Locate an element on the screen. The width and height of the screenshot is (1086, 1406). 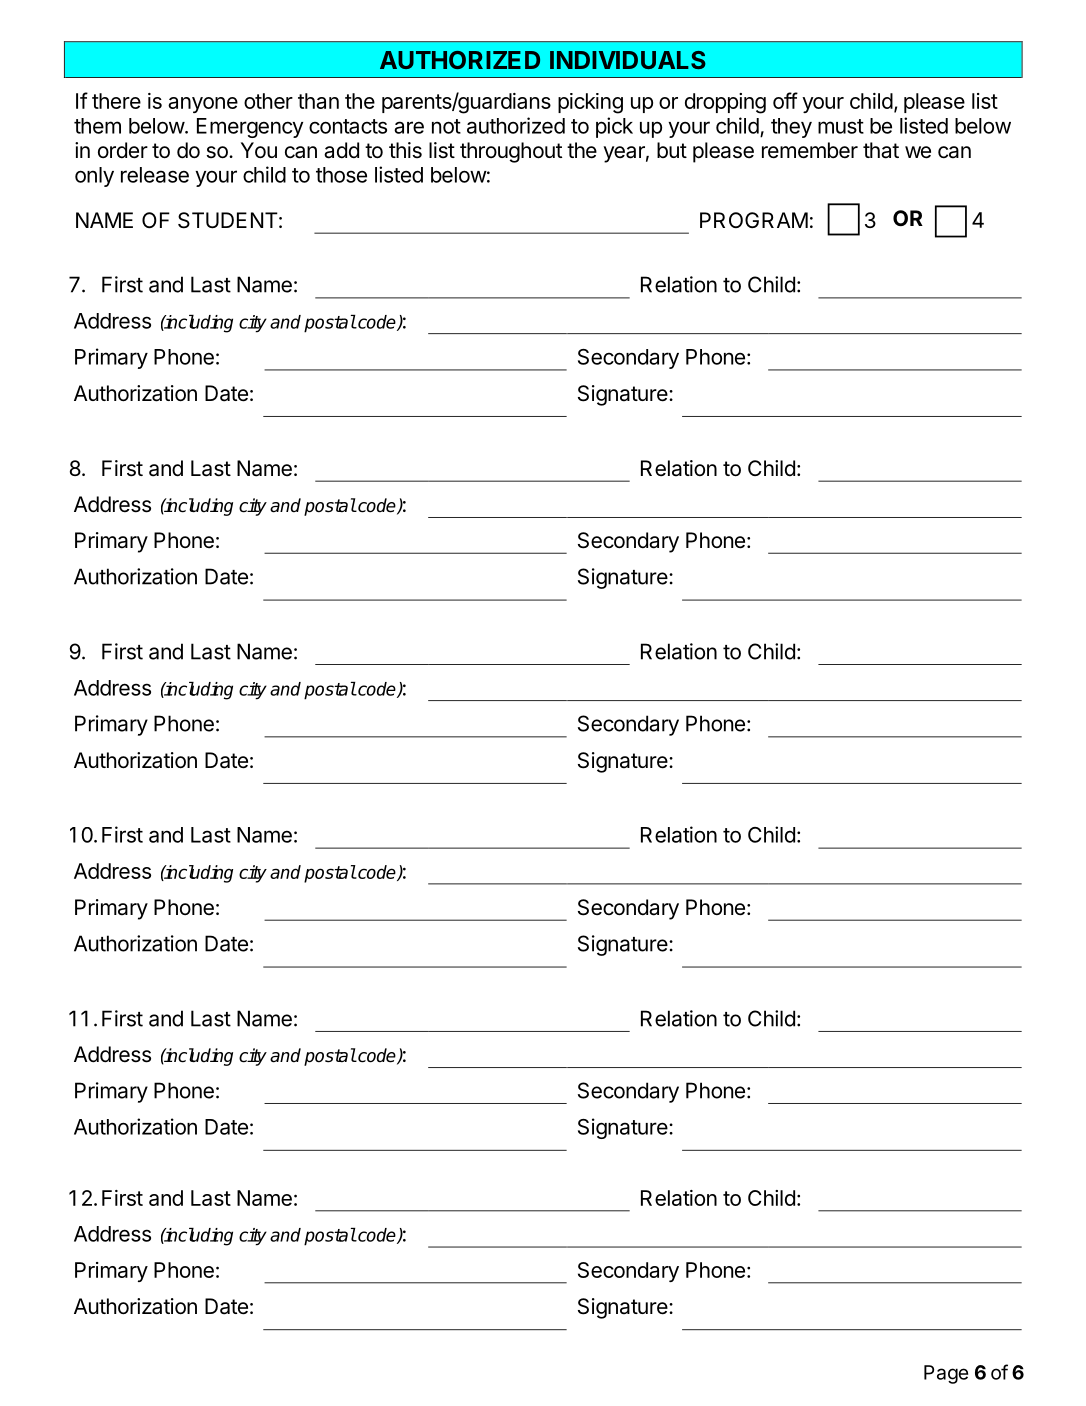
PROGRAM is located at coordinates (754, 220).
